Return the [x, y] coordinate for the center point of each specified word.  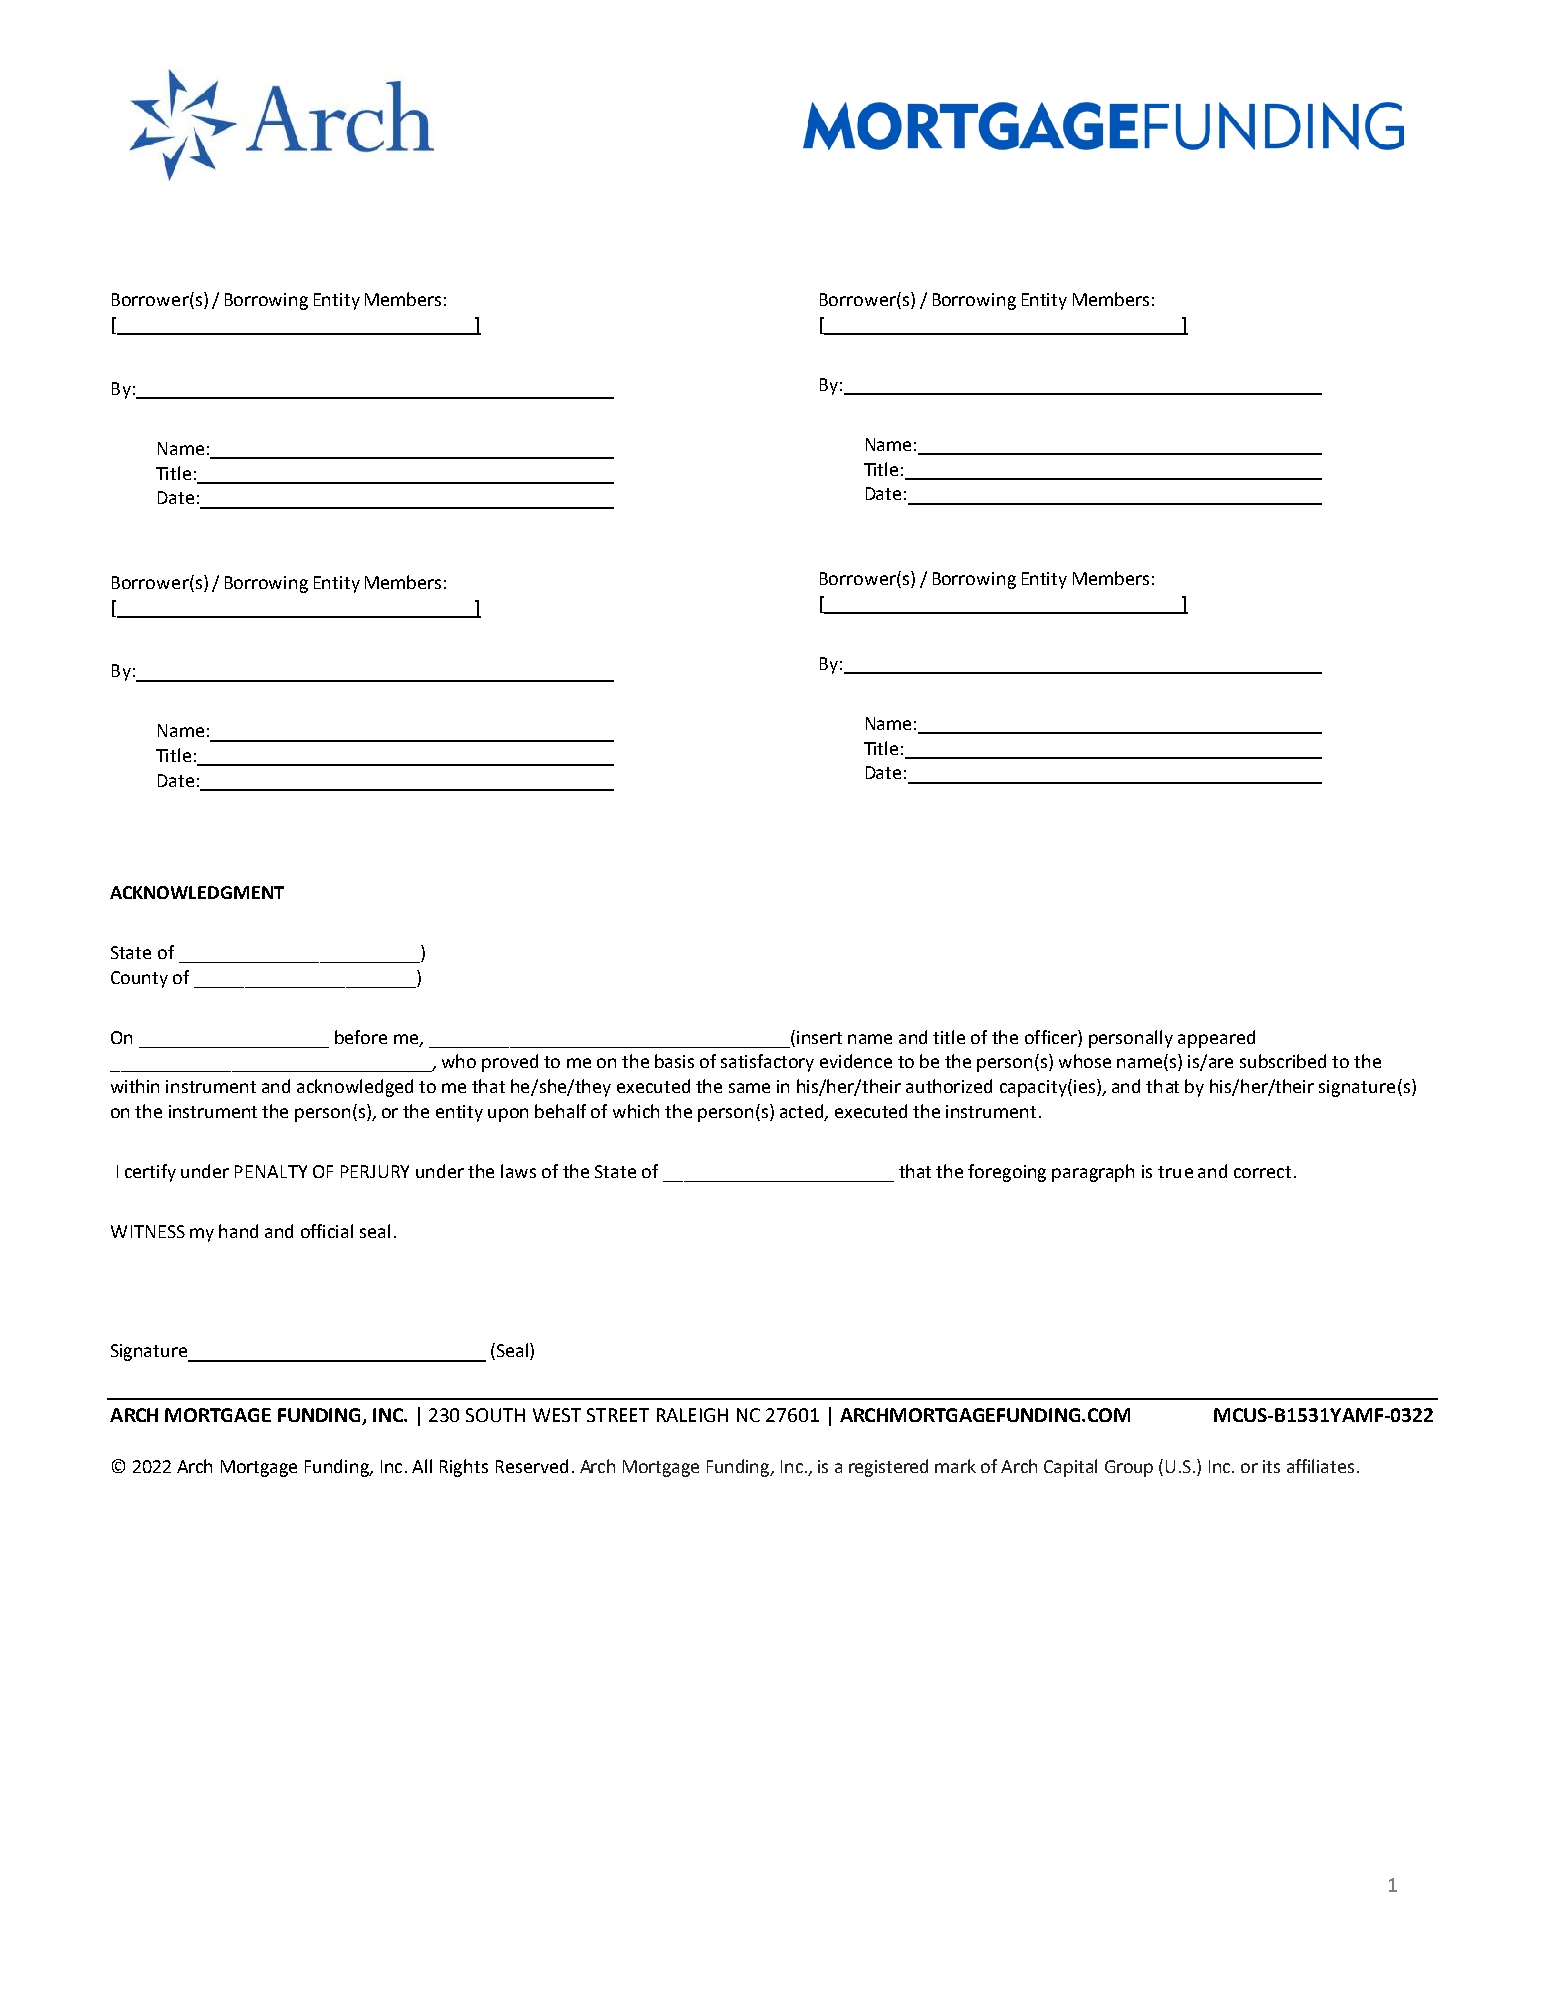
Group [1129, 1468]
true [1175, 1172]
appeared [1216, 1039]
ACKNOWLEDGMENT [197, 892]
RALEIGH [692, 1415]
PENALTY [271, 1171]
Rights [464, 1468]
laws [518, 1171]
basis [674, 1061]
